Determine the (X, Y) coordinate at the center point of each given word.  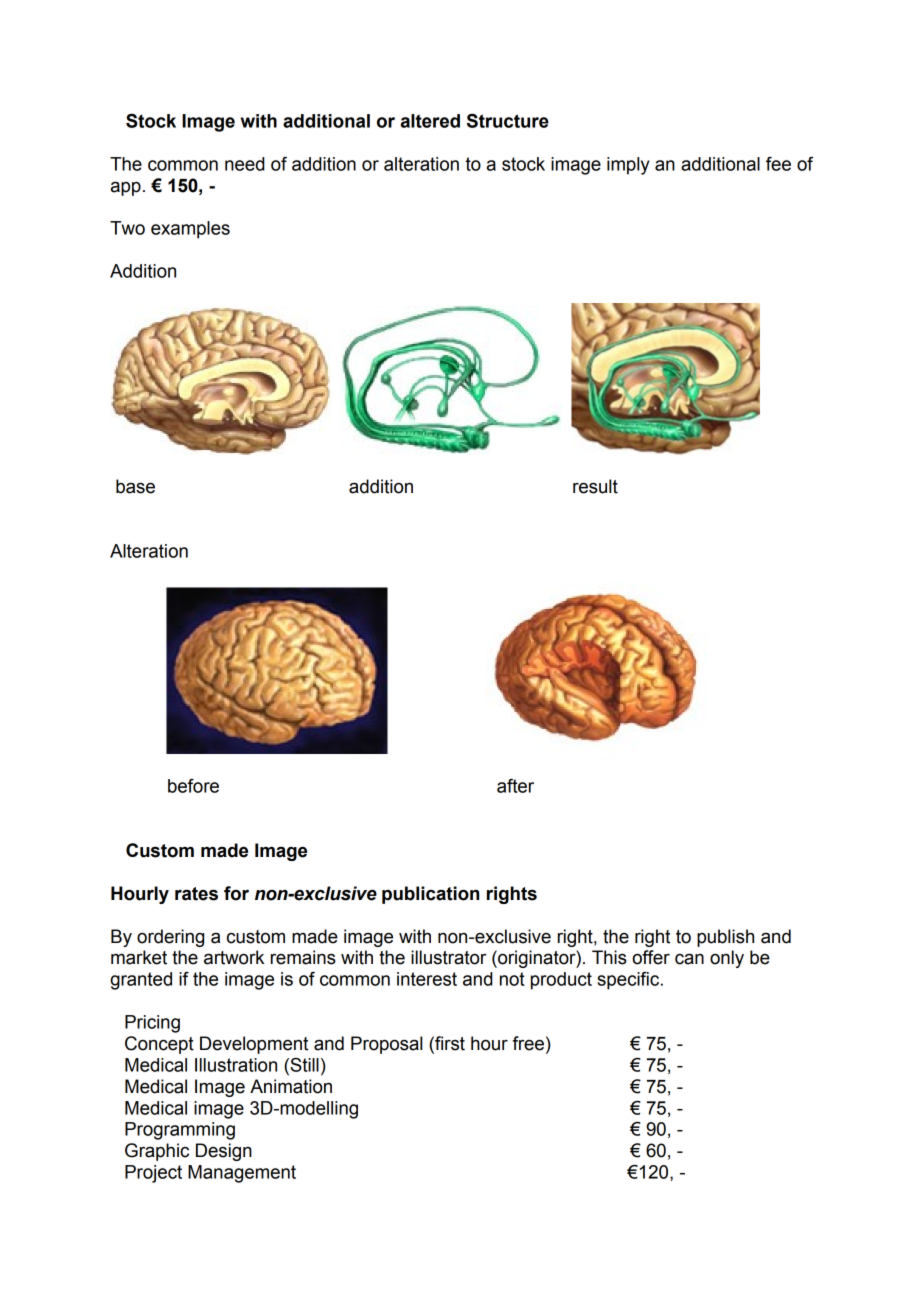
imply (628, 166)
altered (430, 121)
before (193, 786)
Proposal (386, 1045)
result (595, 486)
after (515, 786)
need (245, 164)
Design (224, 1152)
